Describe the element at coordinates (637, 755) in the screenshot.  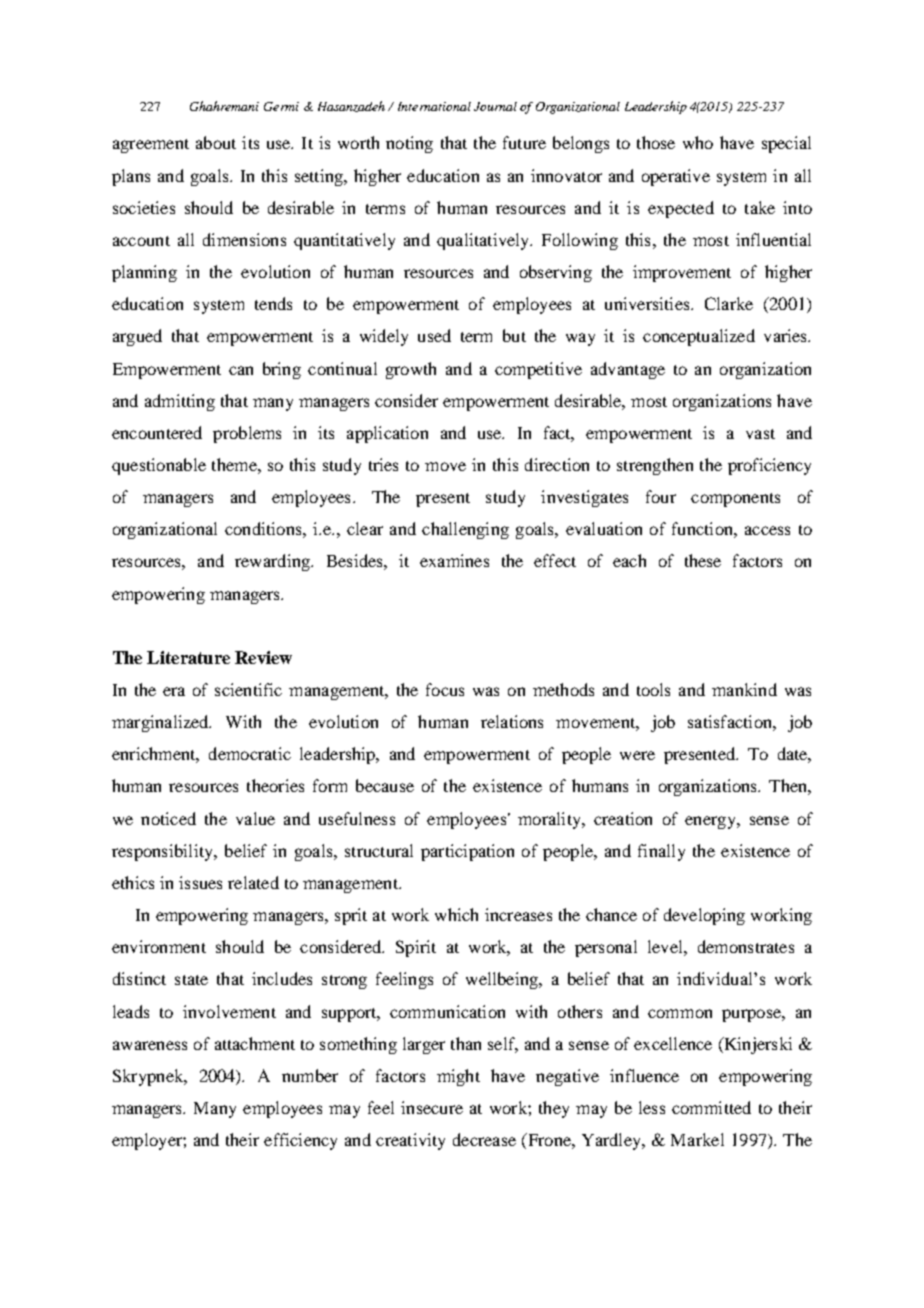
I see `were` at that location.
